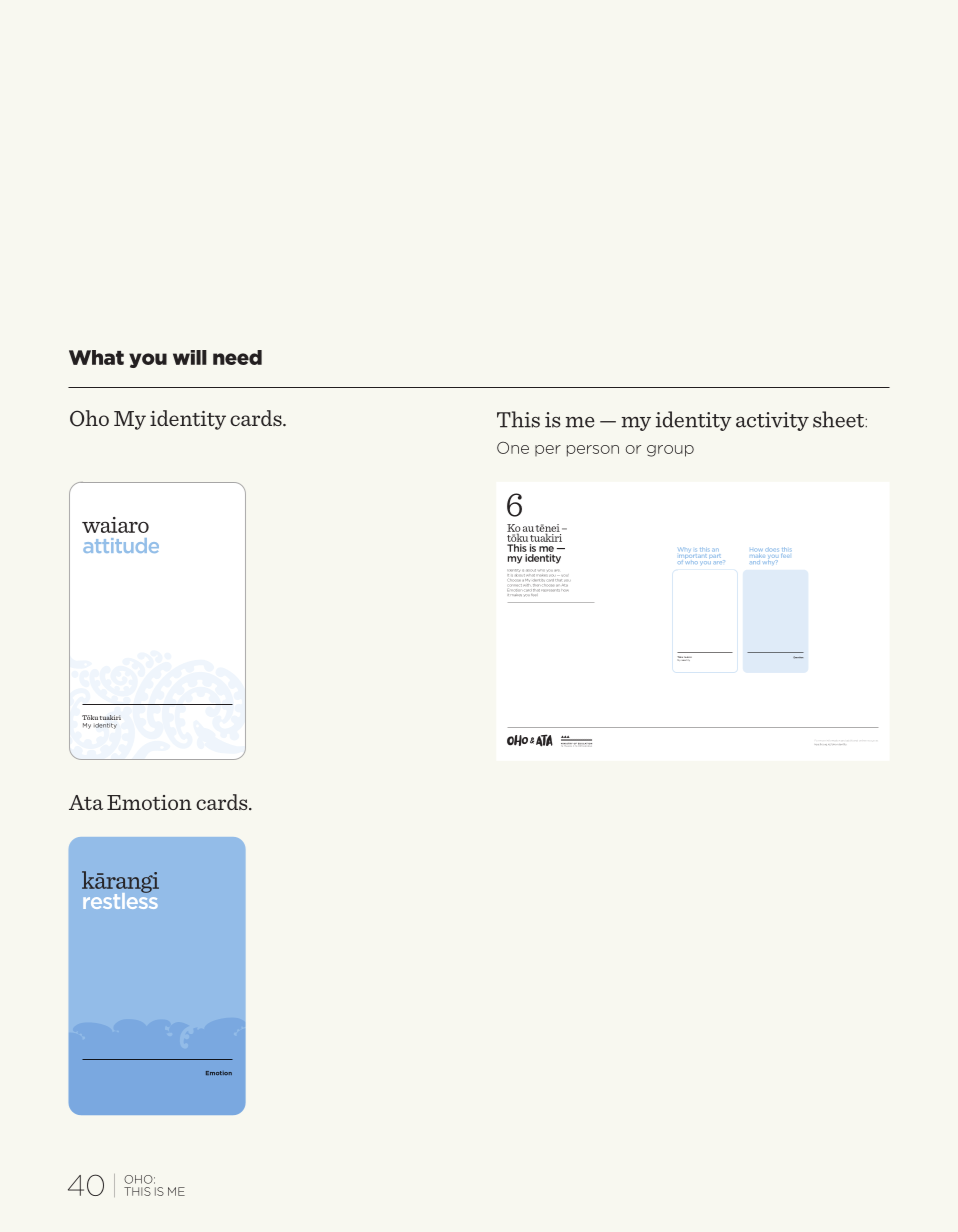 The image size is (958, 1232). I want to click on will, so click(190, 357).
